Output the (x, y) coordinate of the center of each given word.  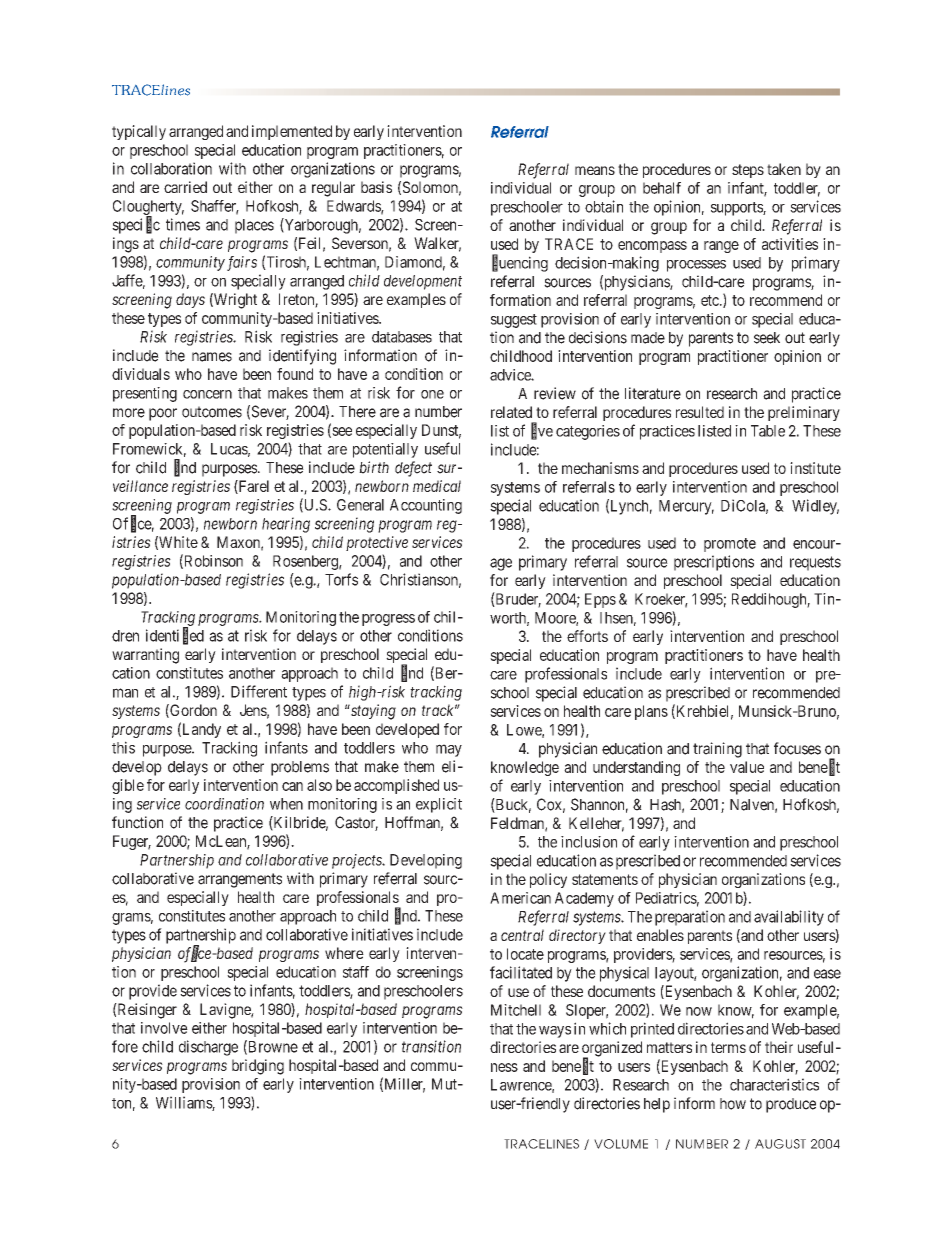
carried (185, 187)
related (511, 412)
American (520, 898)
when (286, 804)
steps (748, 171)
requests (815, 563)
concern (207, 394)
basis (376, 187)
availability (789, 918)
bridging (258, 1067)
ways (555, 1032)
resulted (700, 412)
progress (388, 620)
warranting (145, 656)
